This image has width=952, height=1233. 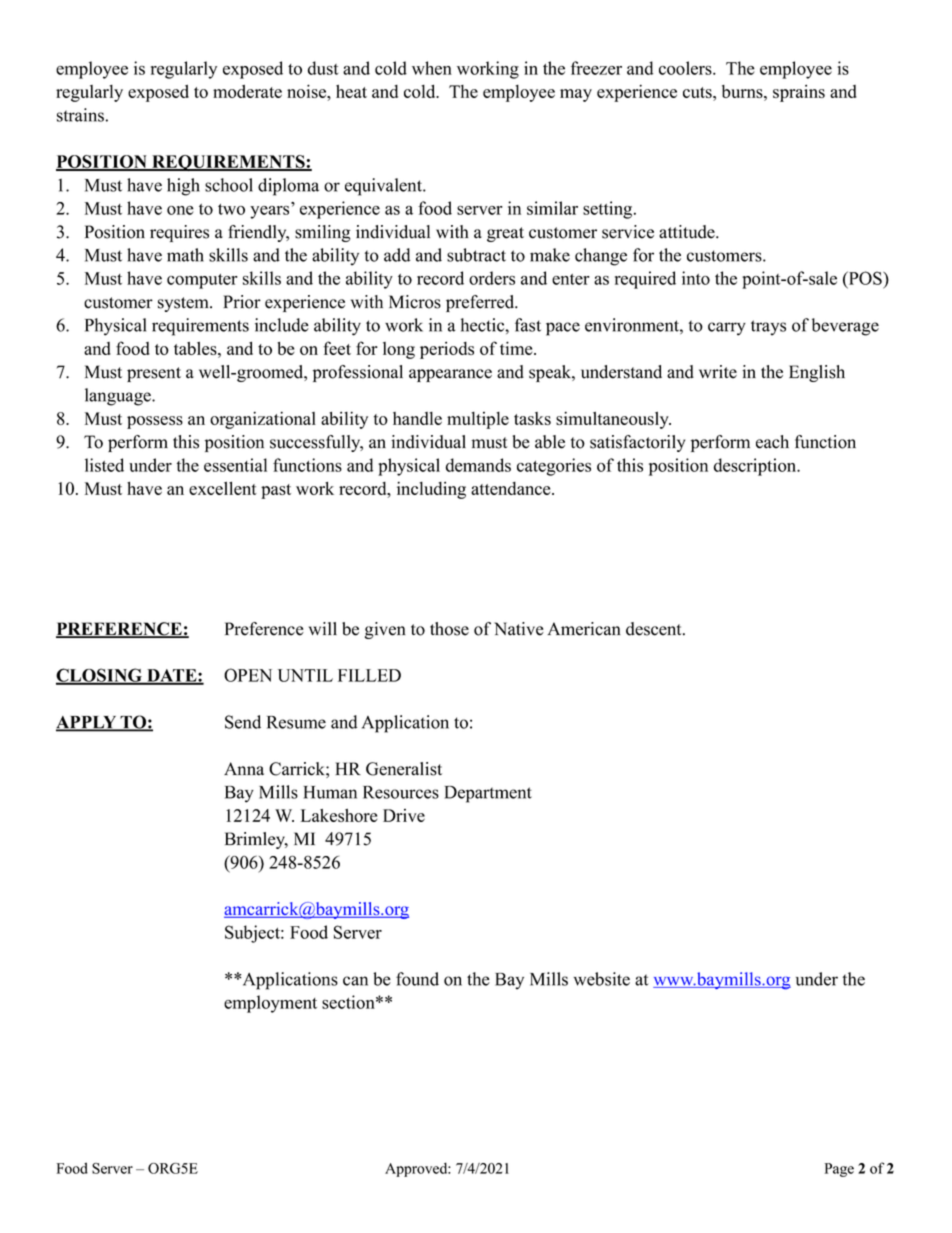 What do you see at coordinates (154, 374) in the image?
I see `present` at bounding box center [154, 374].
